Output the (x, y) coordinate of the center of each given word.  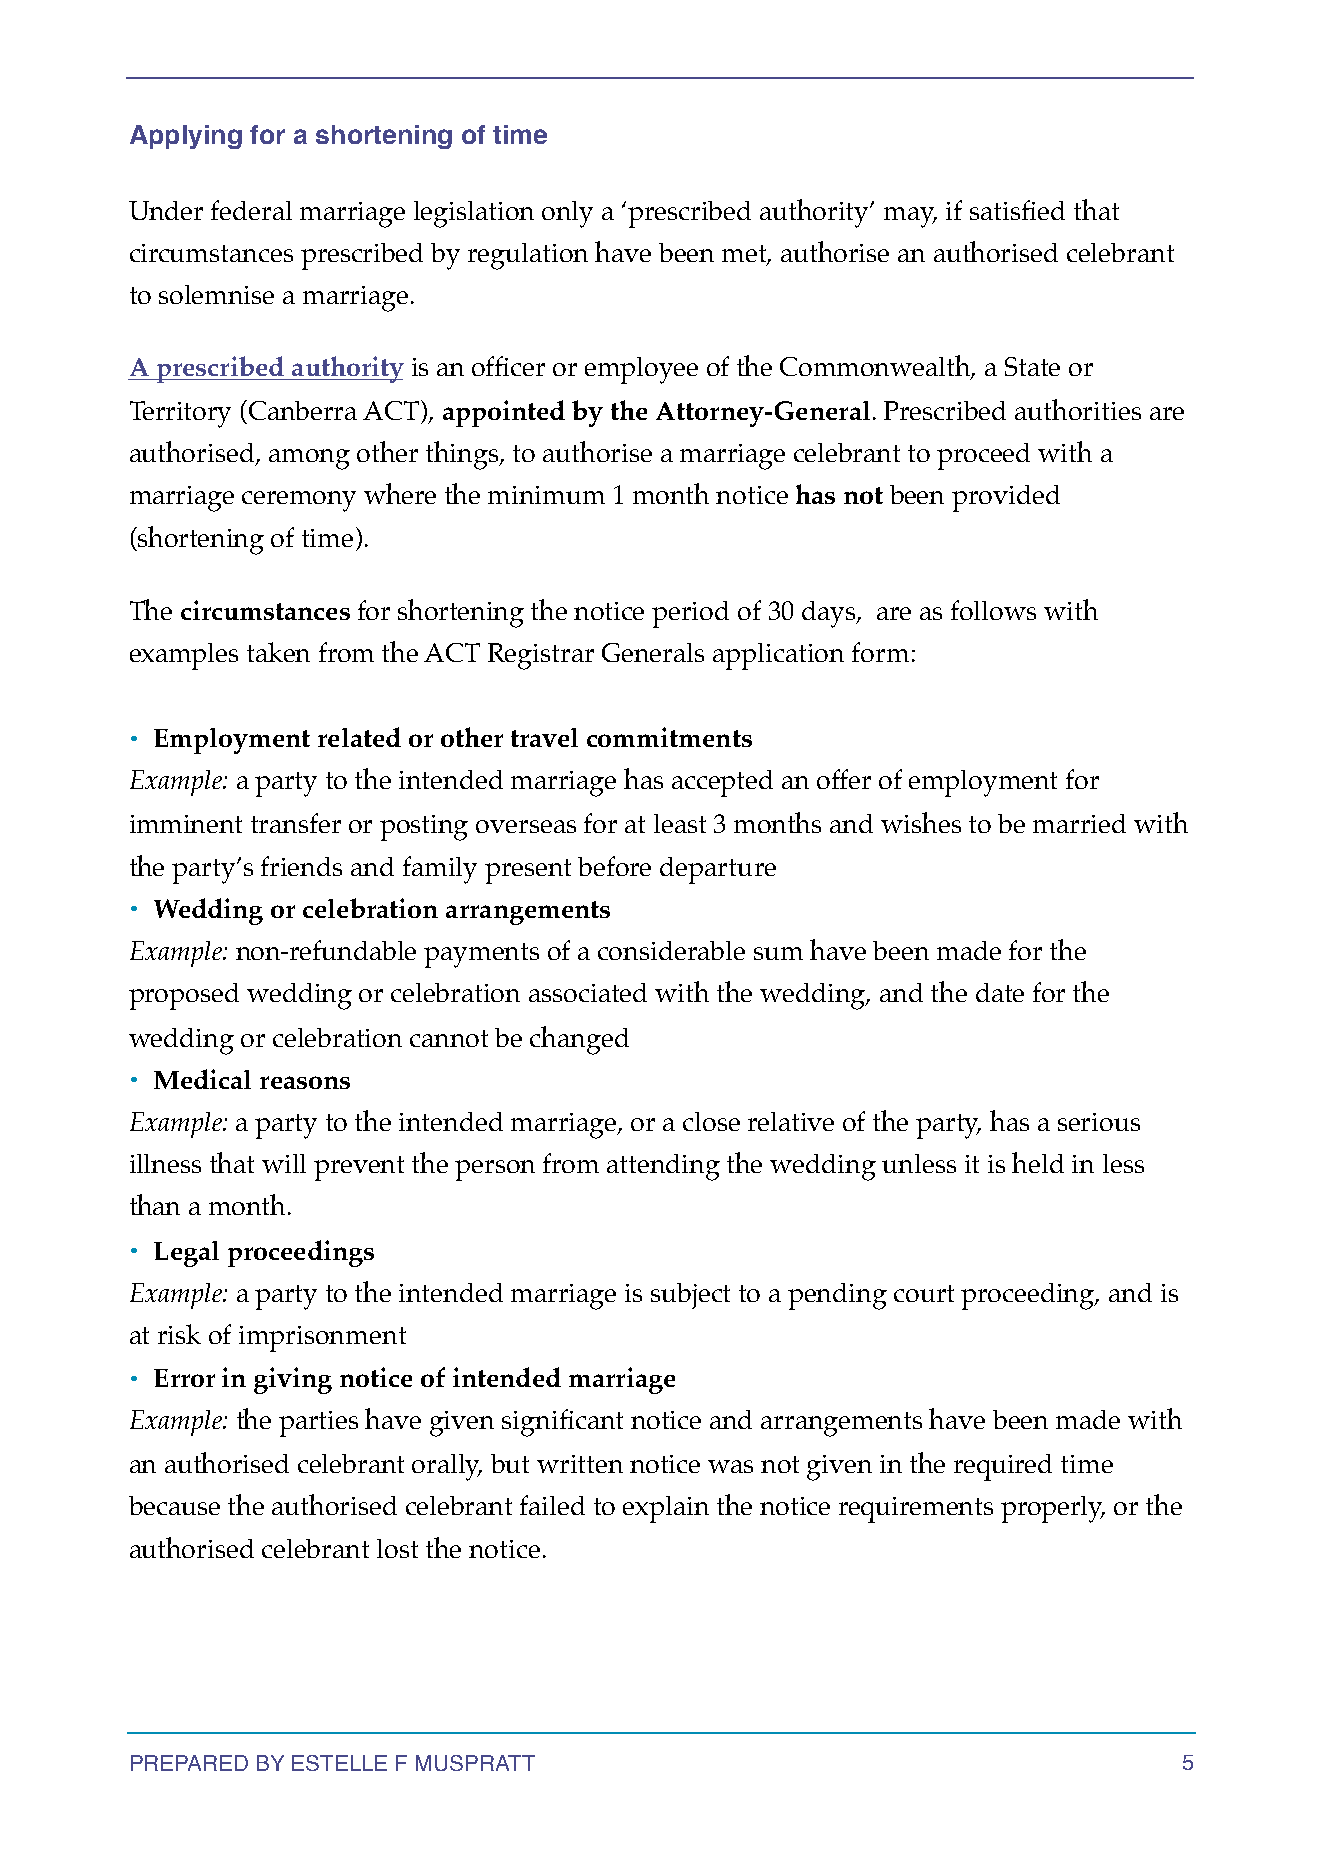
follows (993, 610)
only (567, 214)
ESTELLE (339, 1763)
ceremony (299, 501)
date (1000, 992)
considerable (671, 950)
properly (1053, 1509)
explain (666, 1509)
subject (690, 1296)
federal (251, 210)
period (690, 614)
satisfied (1017, 210)
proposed (184, 996)
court (924, 1293)
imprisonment (322, 1339)
